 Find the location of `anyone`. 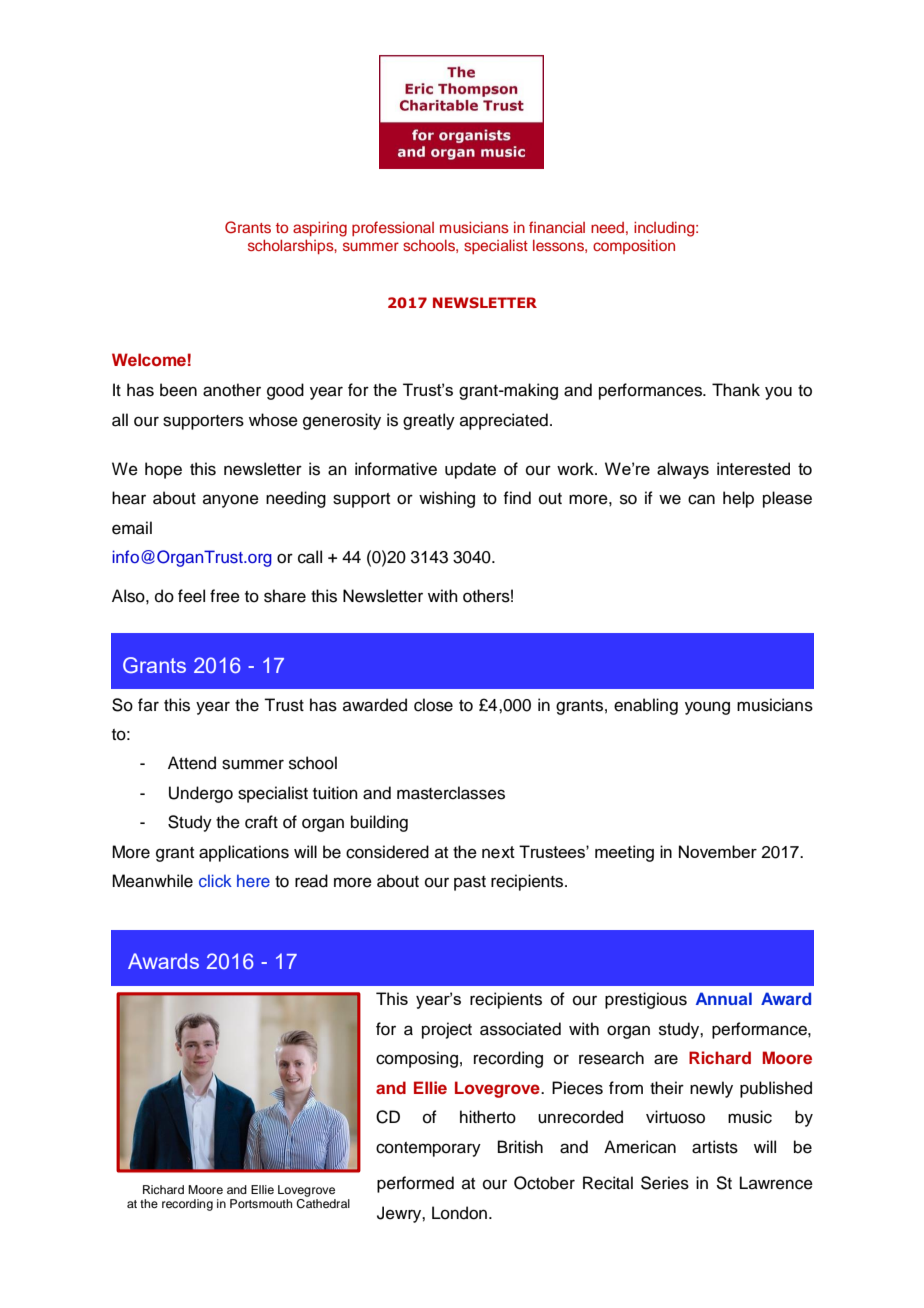

anyone is located at coordinates (231, 501).
